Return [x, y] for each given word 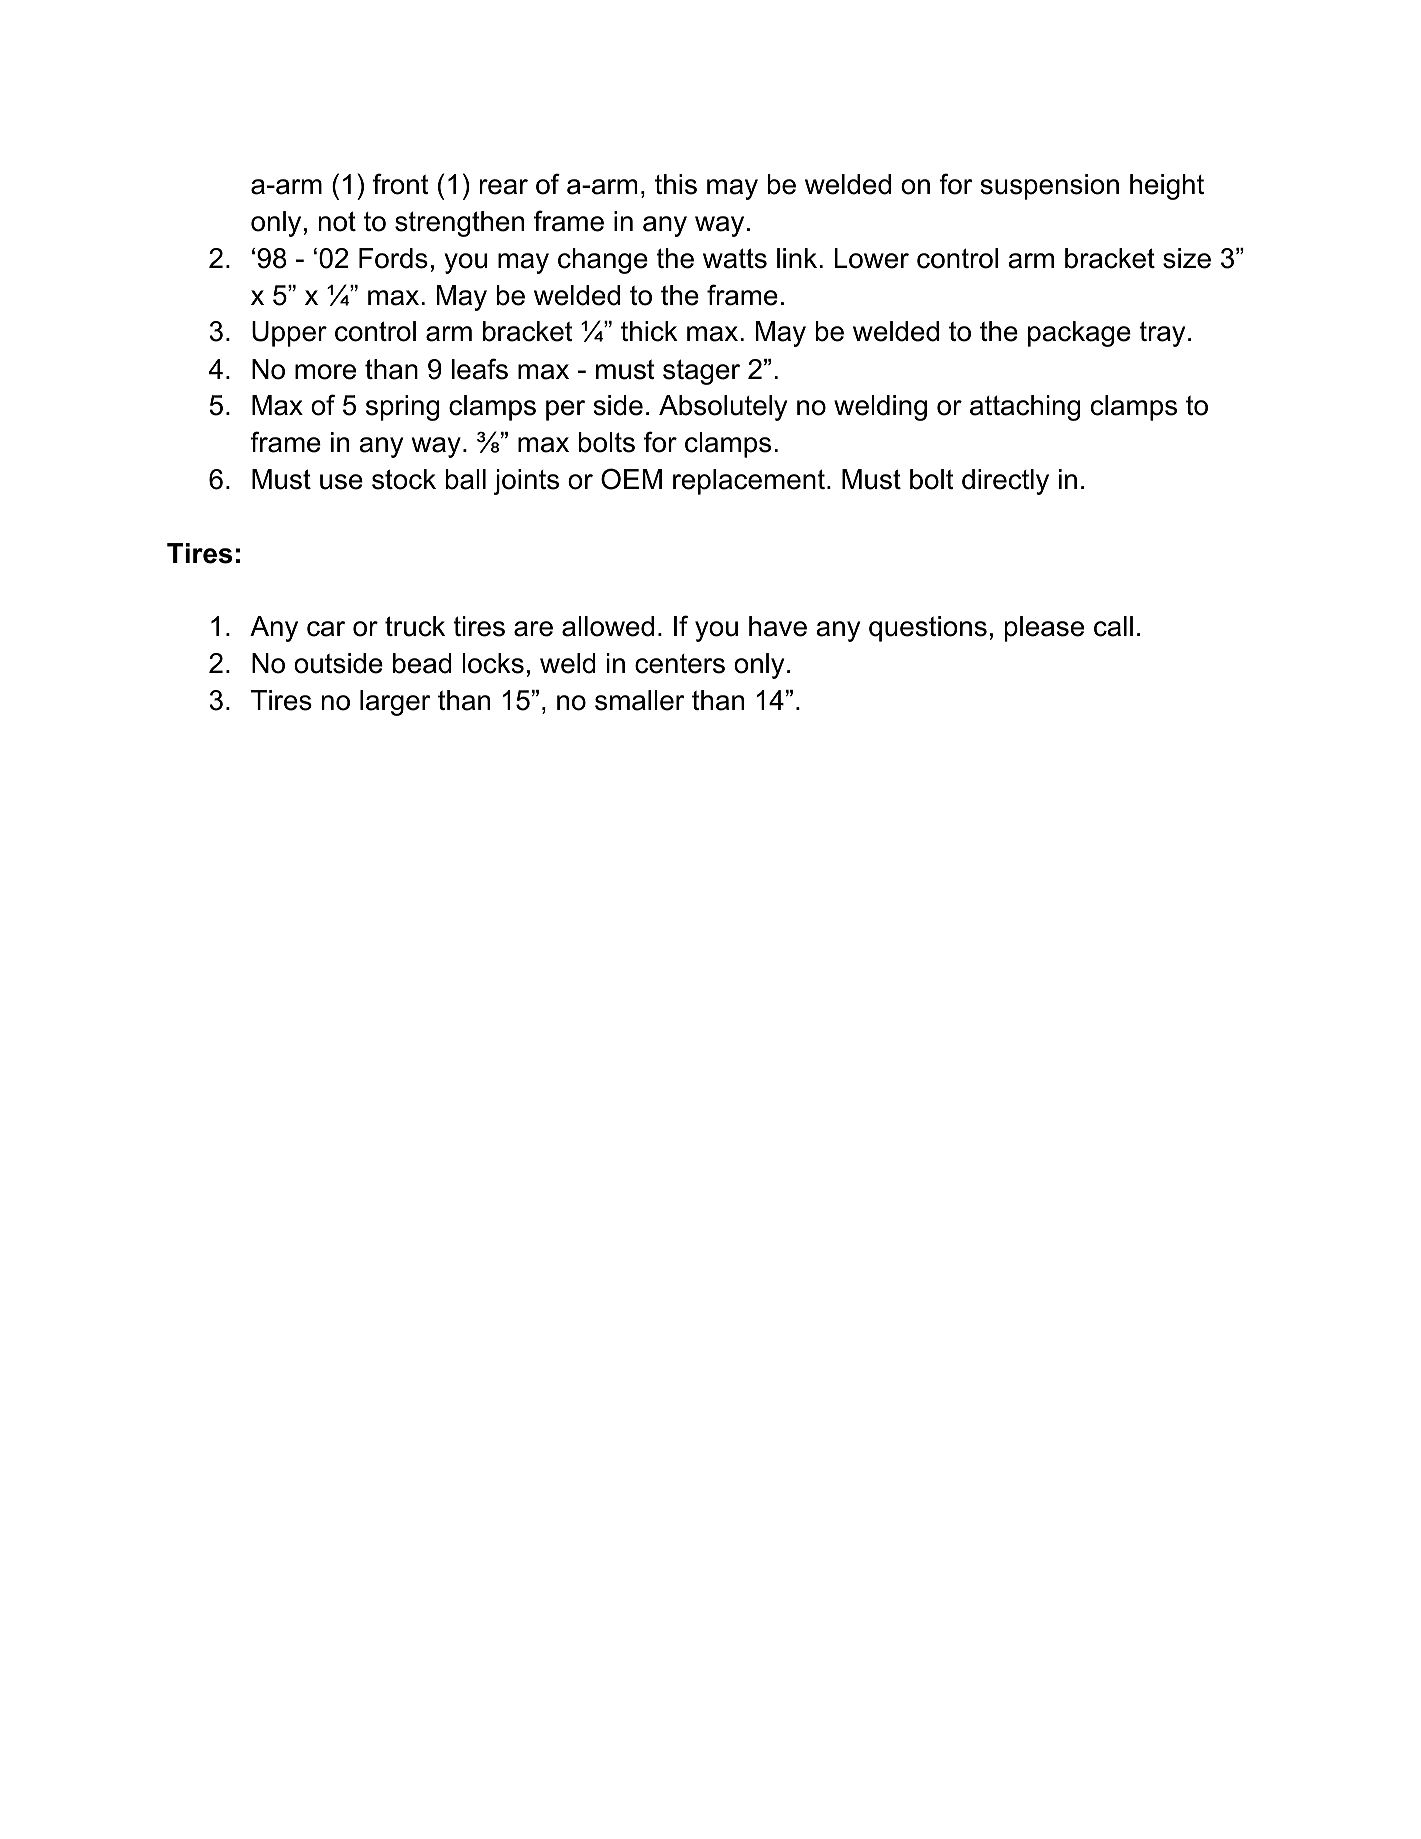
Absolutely [723, 408]
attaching [1025, 408]
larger [395, 703]
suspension [1050, 187]
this [676, 184]
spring [402, 408]
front [401, 184]
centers [680, 664]
